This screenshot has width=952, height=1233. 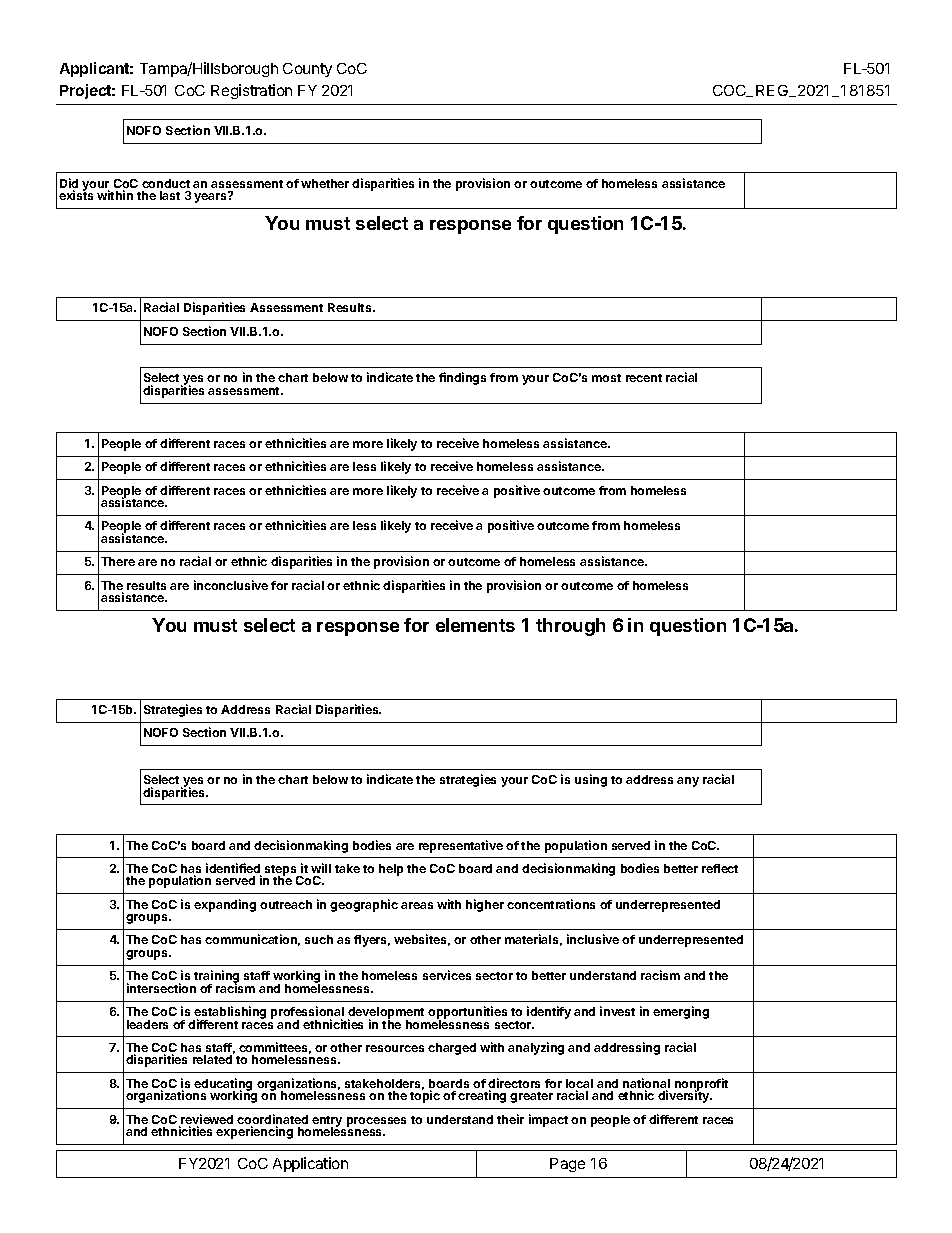 What do you see at coordinates (644, 378) in the screenshot?
I see `recent` at bounding box center [644, 378].
